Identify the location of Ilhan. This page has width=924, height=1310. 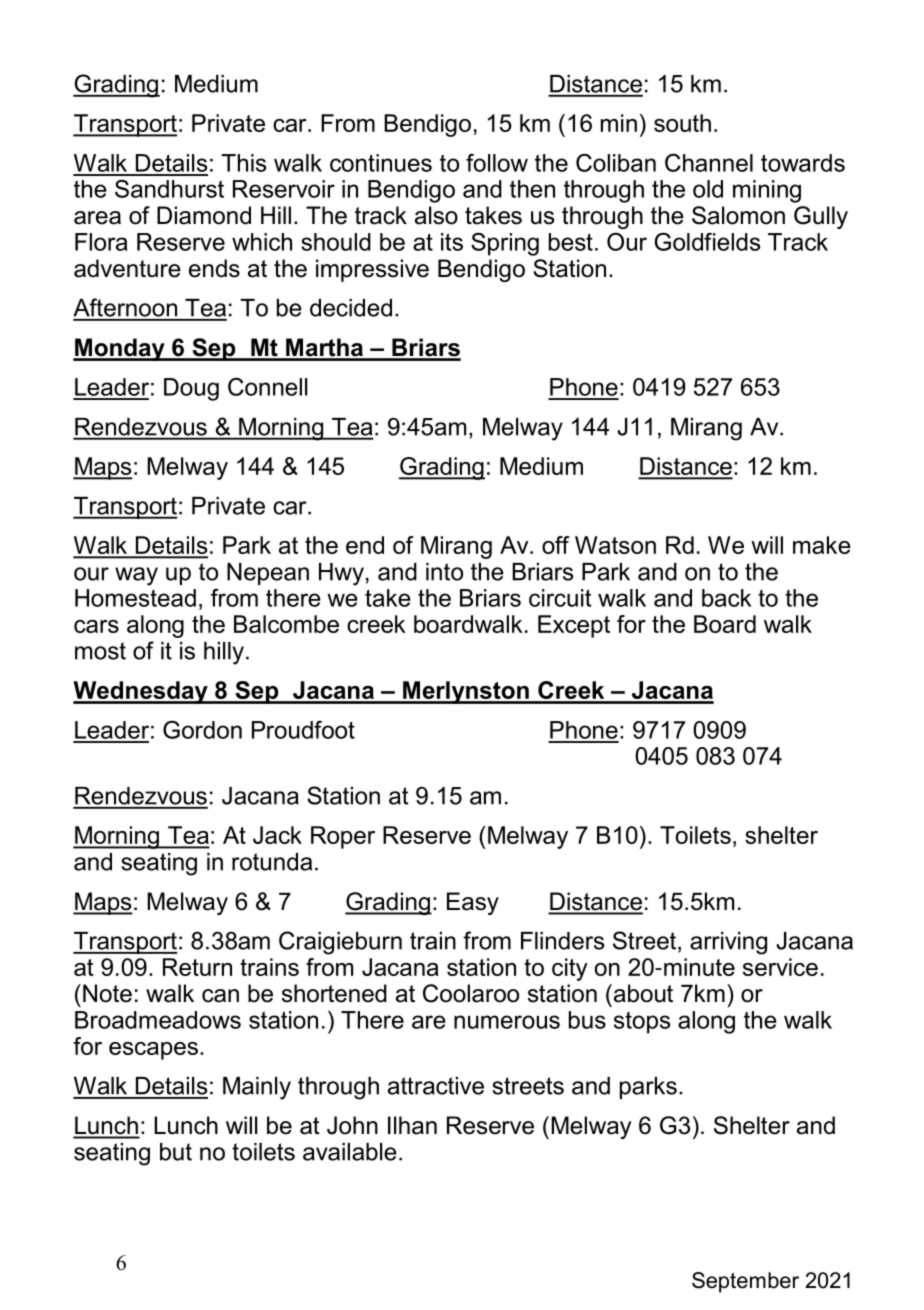
(412, 1125).
